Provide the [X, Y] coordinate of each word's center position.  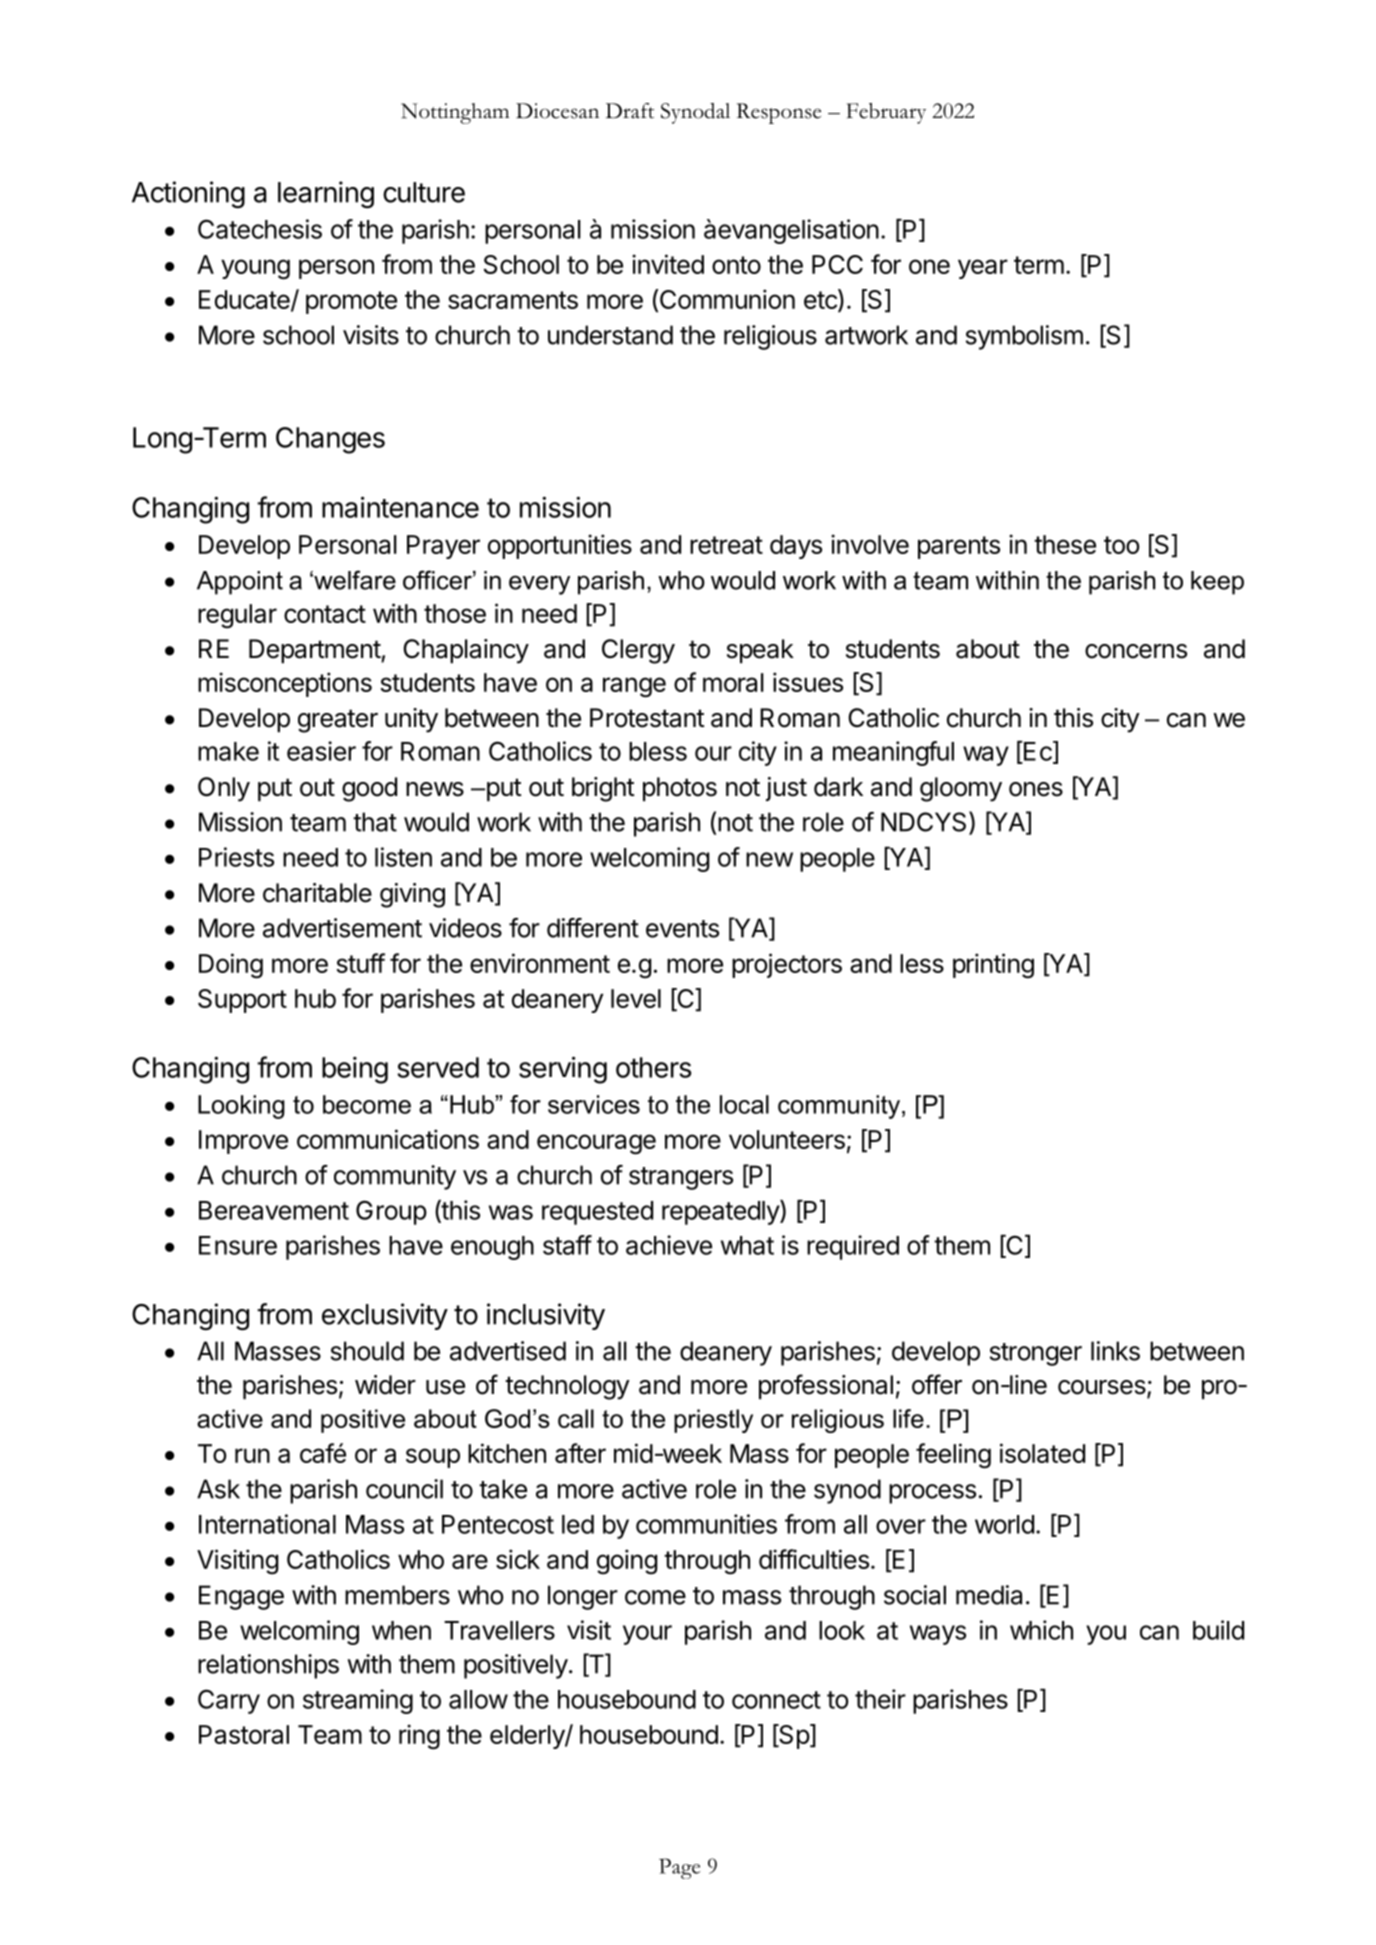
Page [679, 1868]
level [636, 998]
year [983, 269]
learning [326, 195]
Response [779, 113]
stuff [360, 963]
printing [993, 966]
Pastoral [244, 1734]
